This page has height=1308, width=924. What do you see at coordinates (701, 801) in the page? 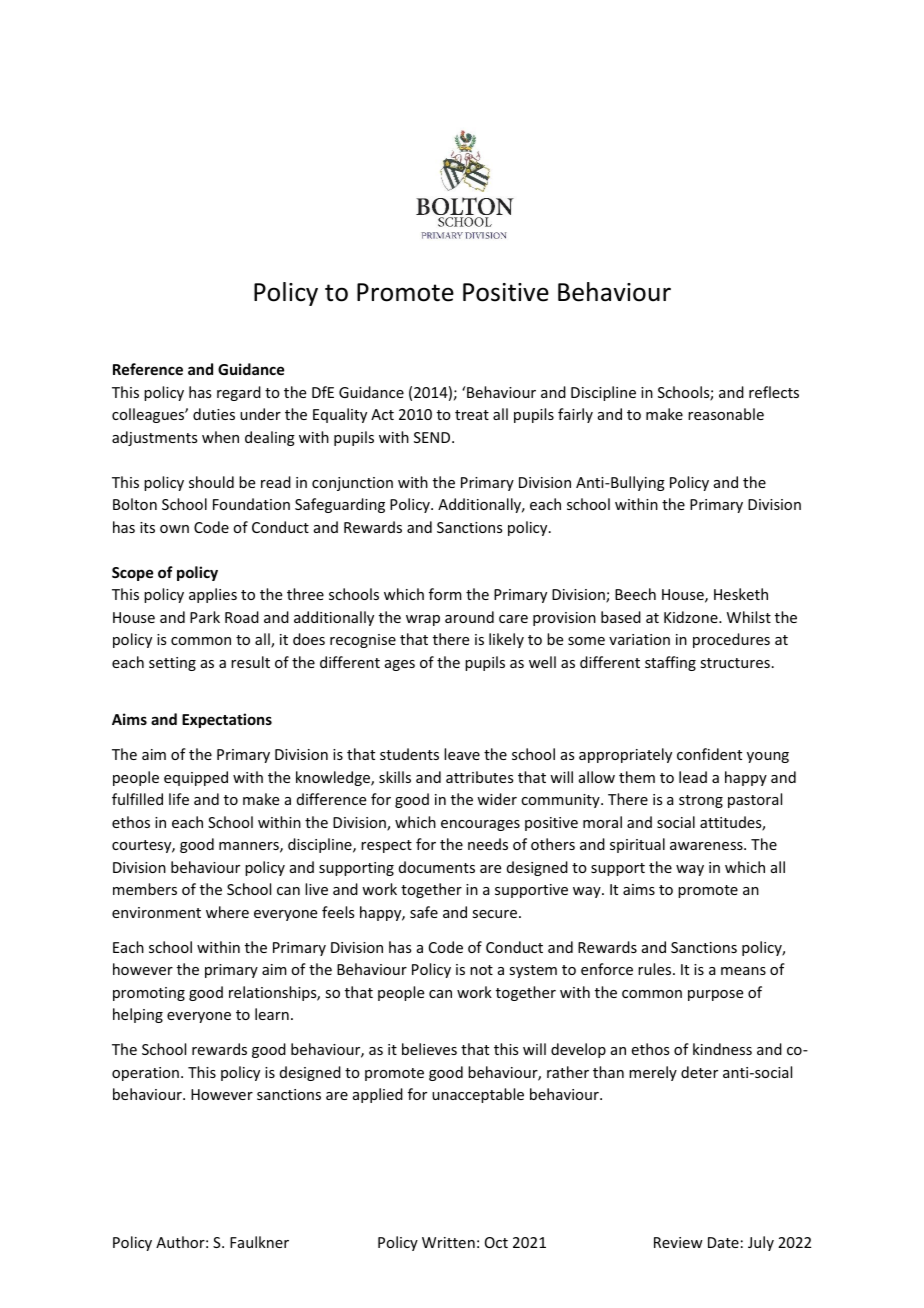
I see `strong` at bounding box center [701, 801].
